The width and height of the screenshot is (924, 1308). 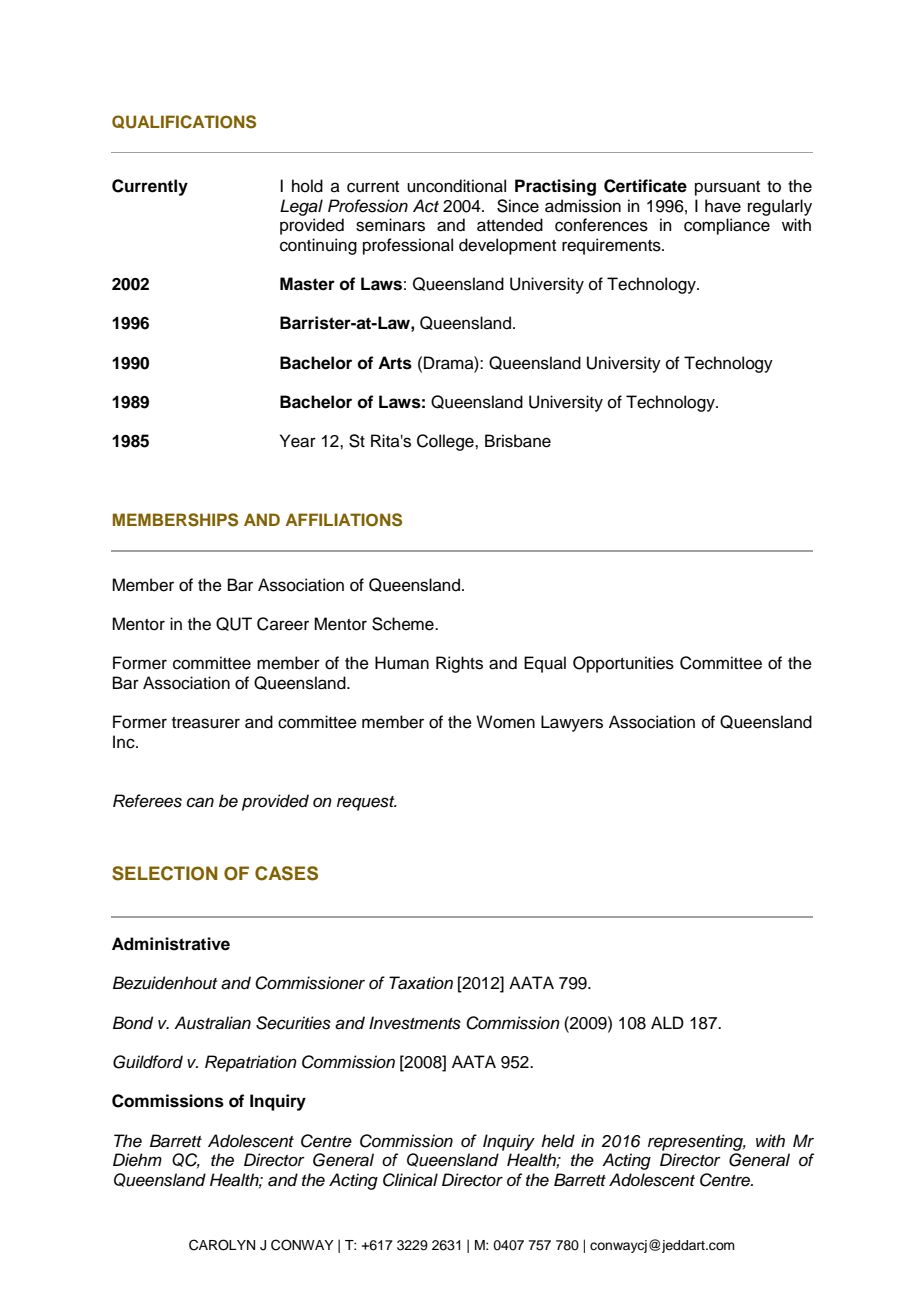 What do you see at coordinates (572, 723) in the screenshot?
I see `Lawyers` at bounding box center [572, 723].
